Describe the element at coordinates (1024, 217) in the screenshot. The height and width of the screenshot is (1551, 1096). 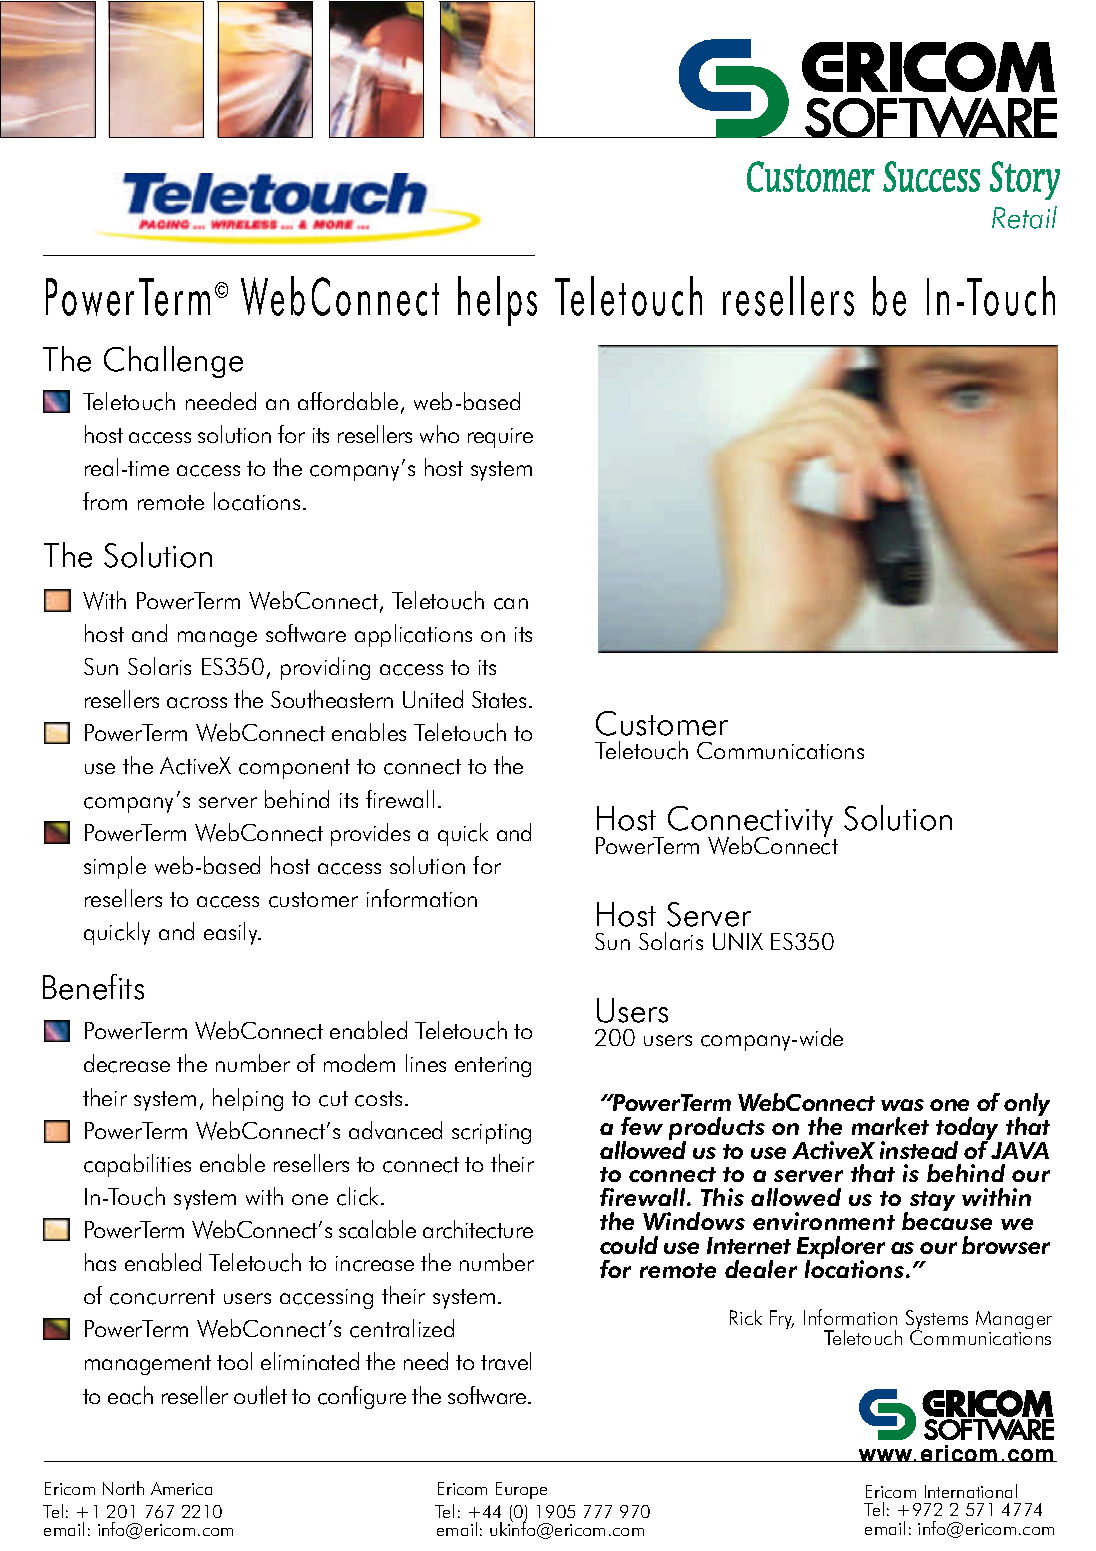
I see `Retail` at that location.
